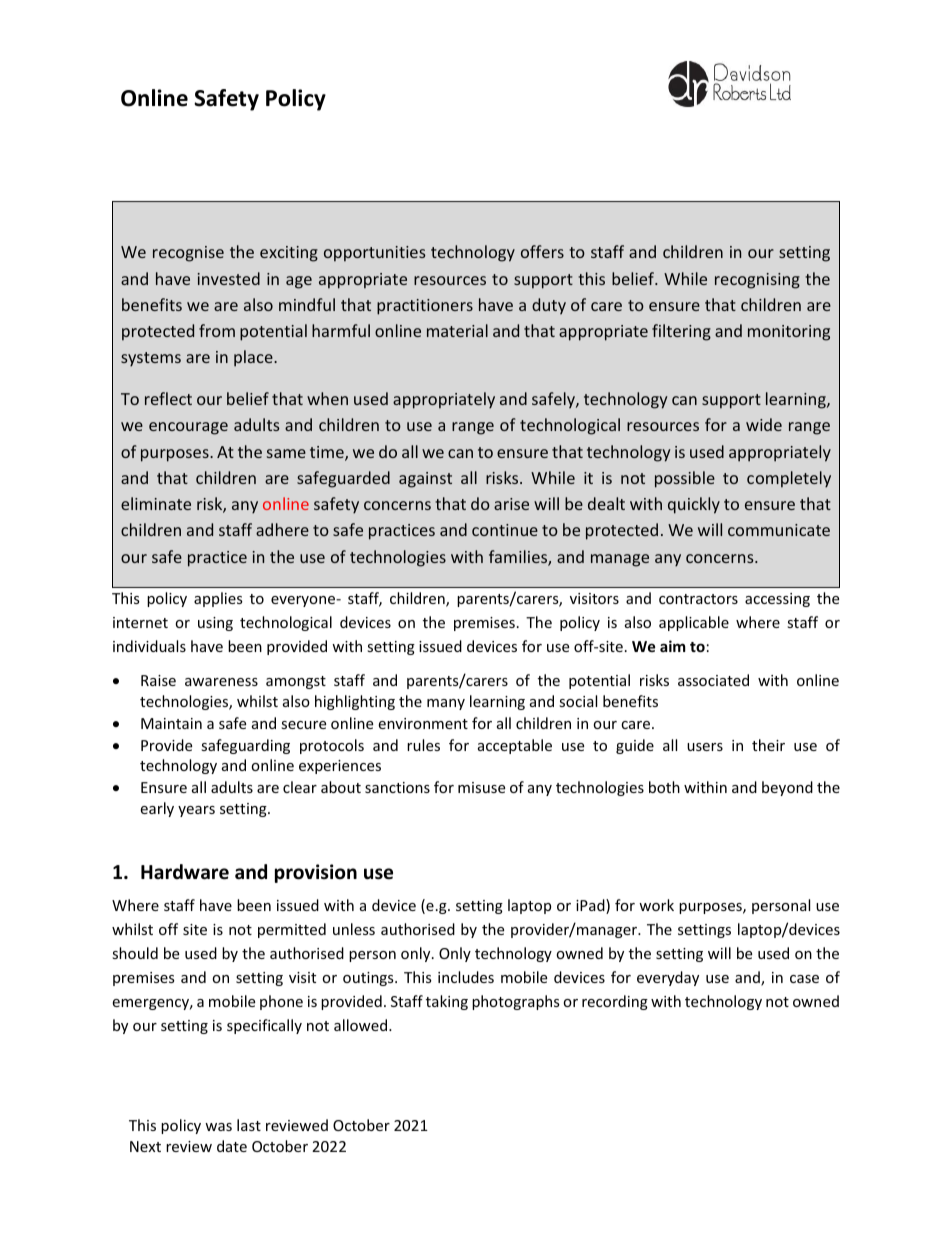  Describe the element at coordinates (764, 424) in the image. I see `wide` at that location.
